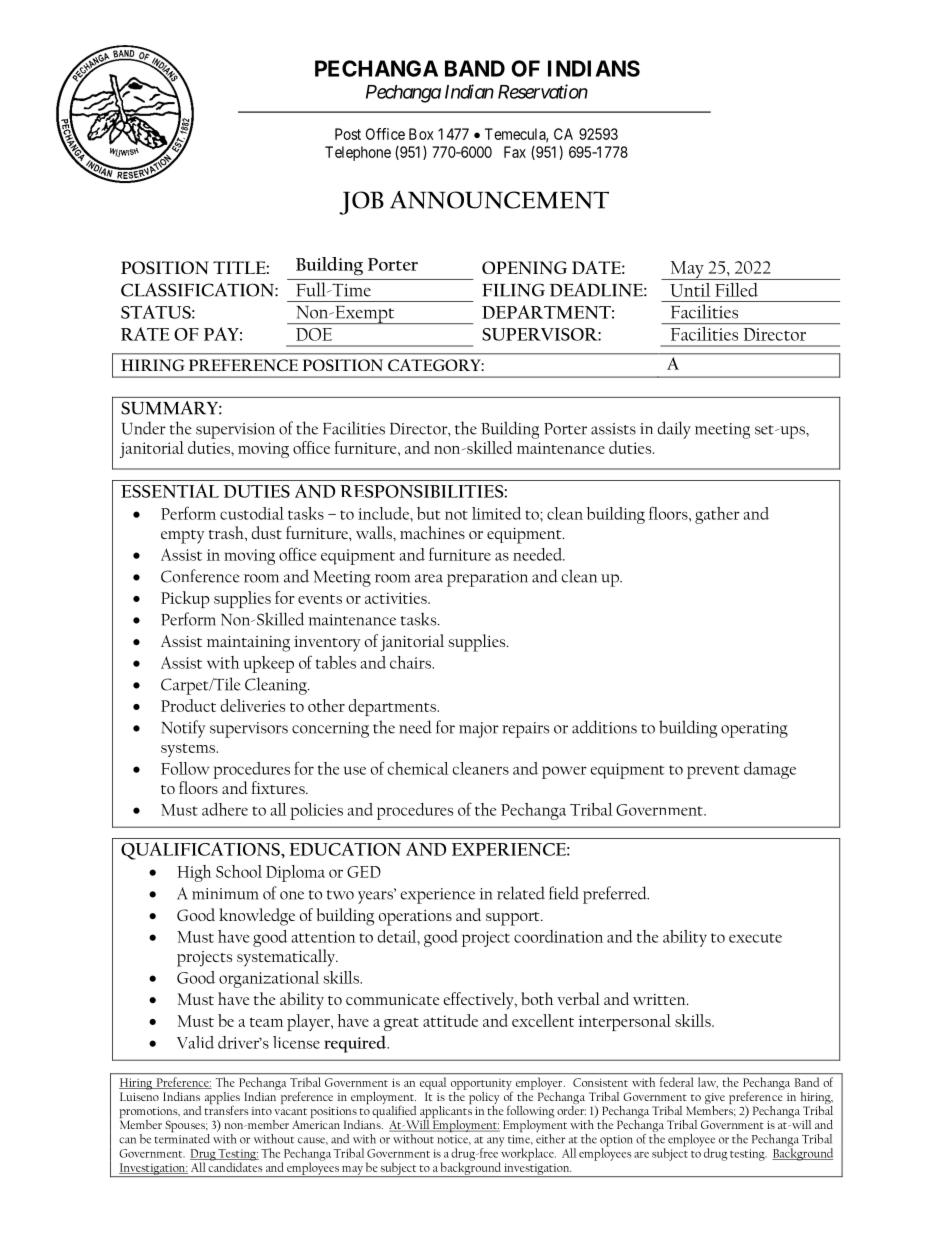  Describe the element at coordinates (445, 1112) in the screenshot. I see `applicants` at that location.
